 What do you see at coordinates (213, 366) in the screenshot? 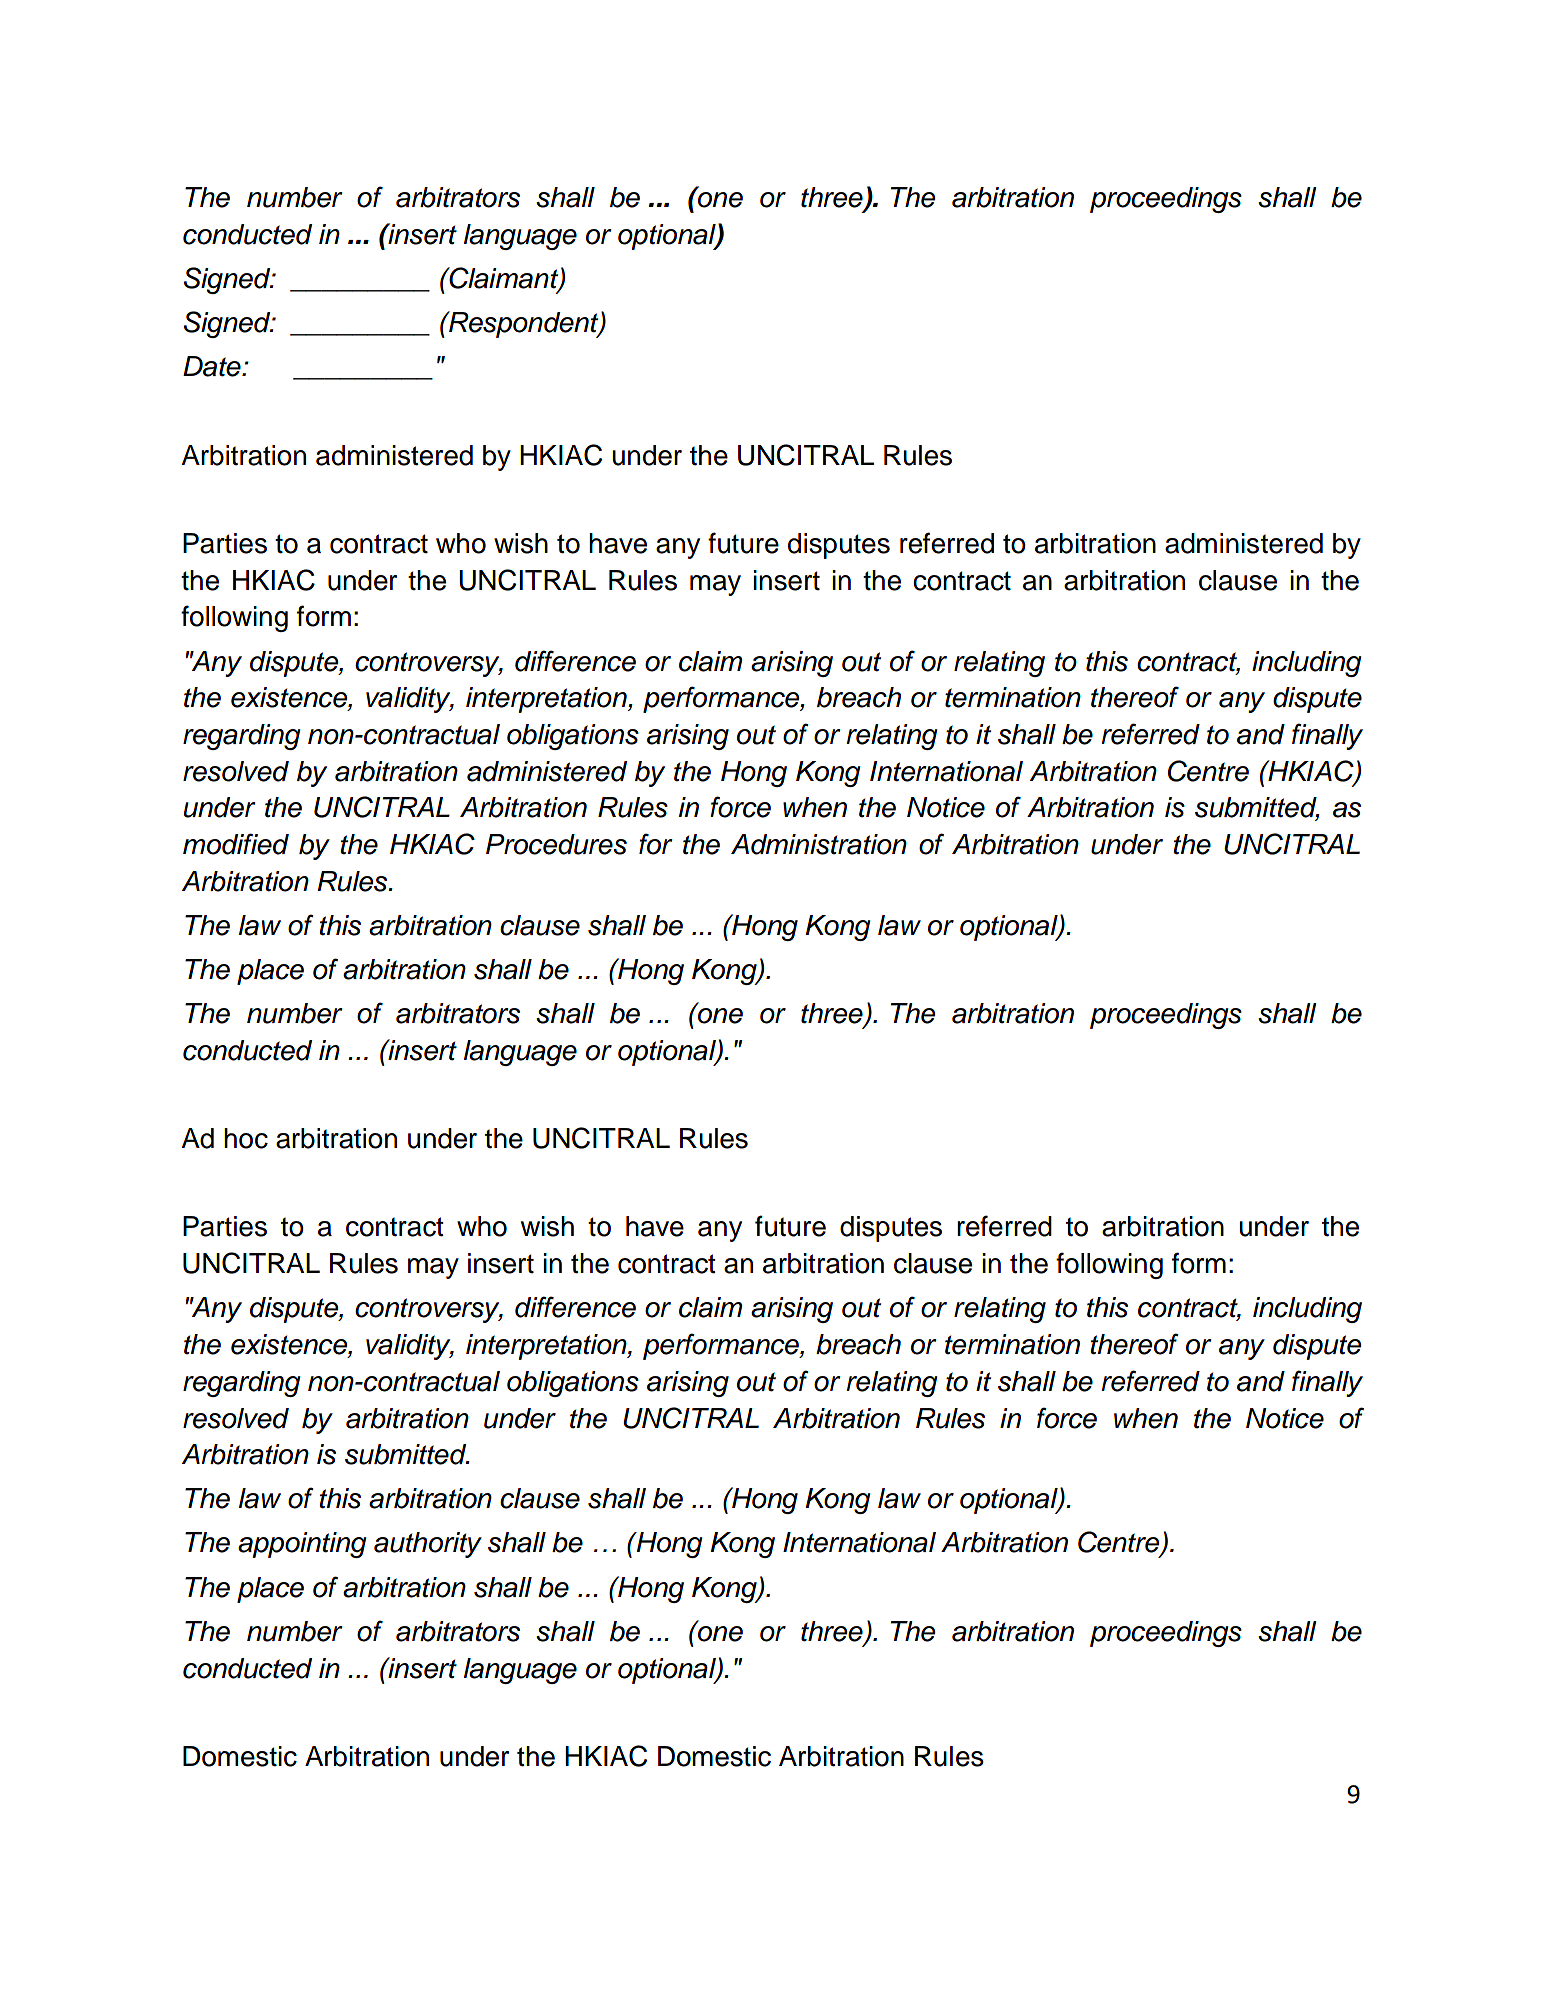
I see `Date` at bounding box center [213, 366].
